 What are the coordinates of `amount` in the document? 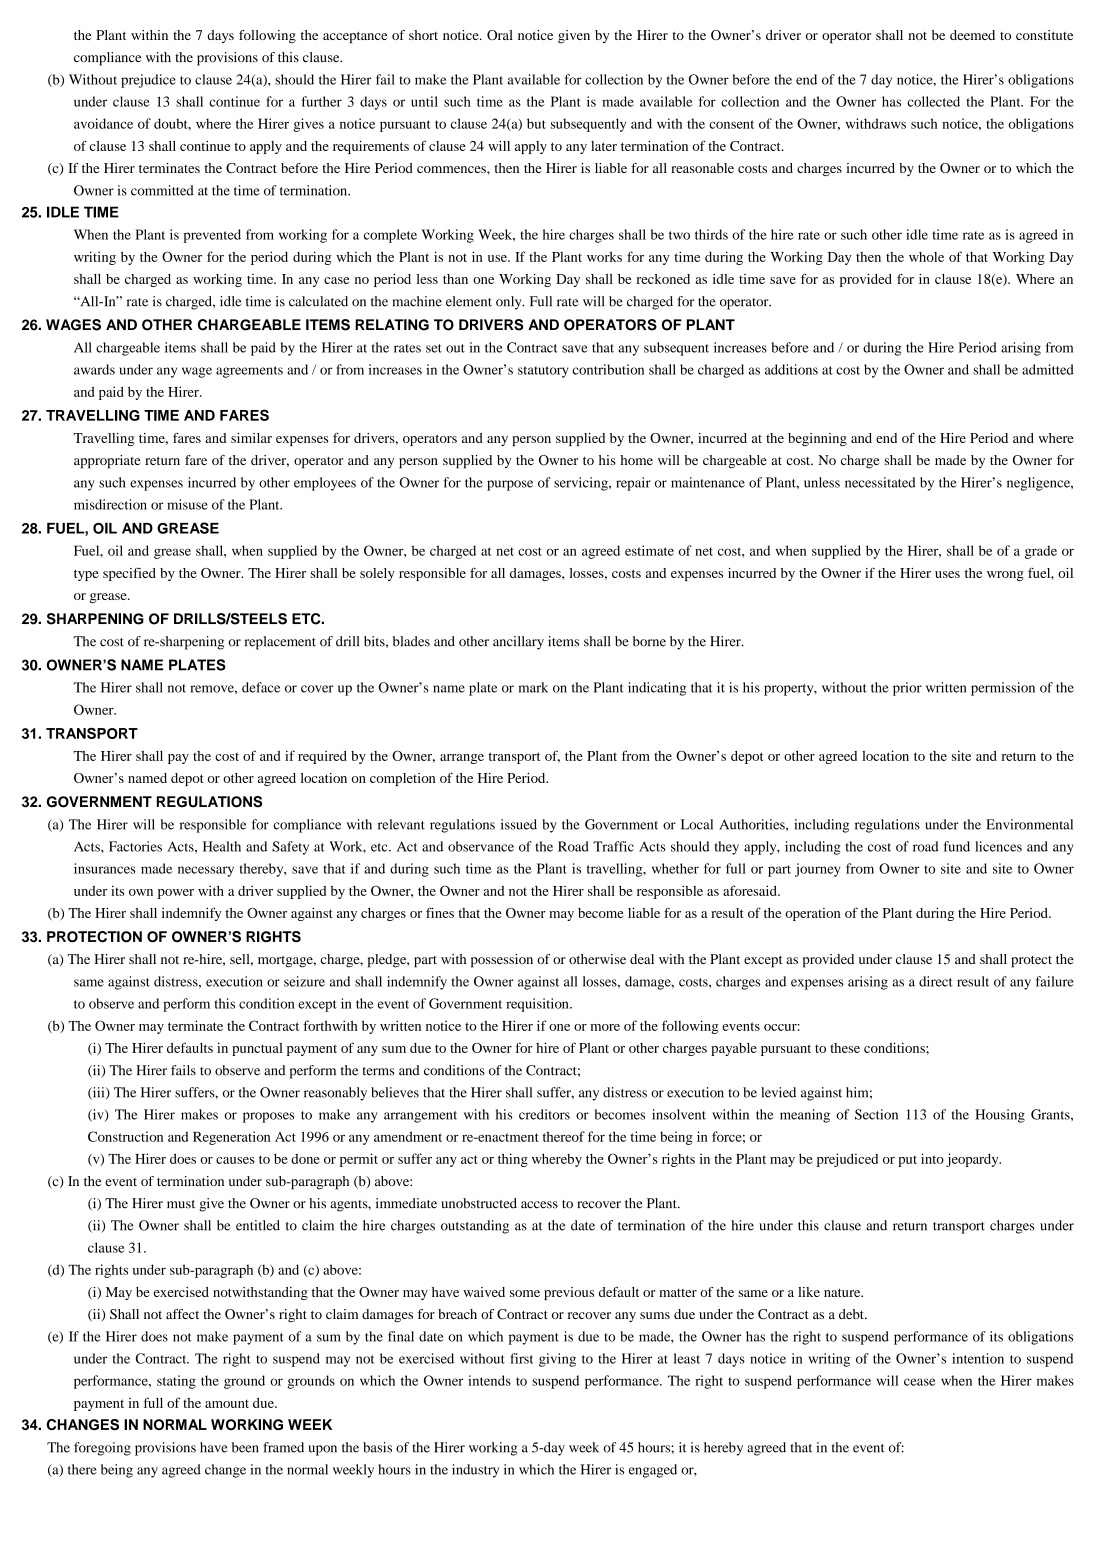 It's located at (227, 1404).
